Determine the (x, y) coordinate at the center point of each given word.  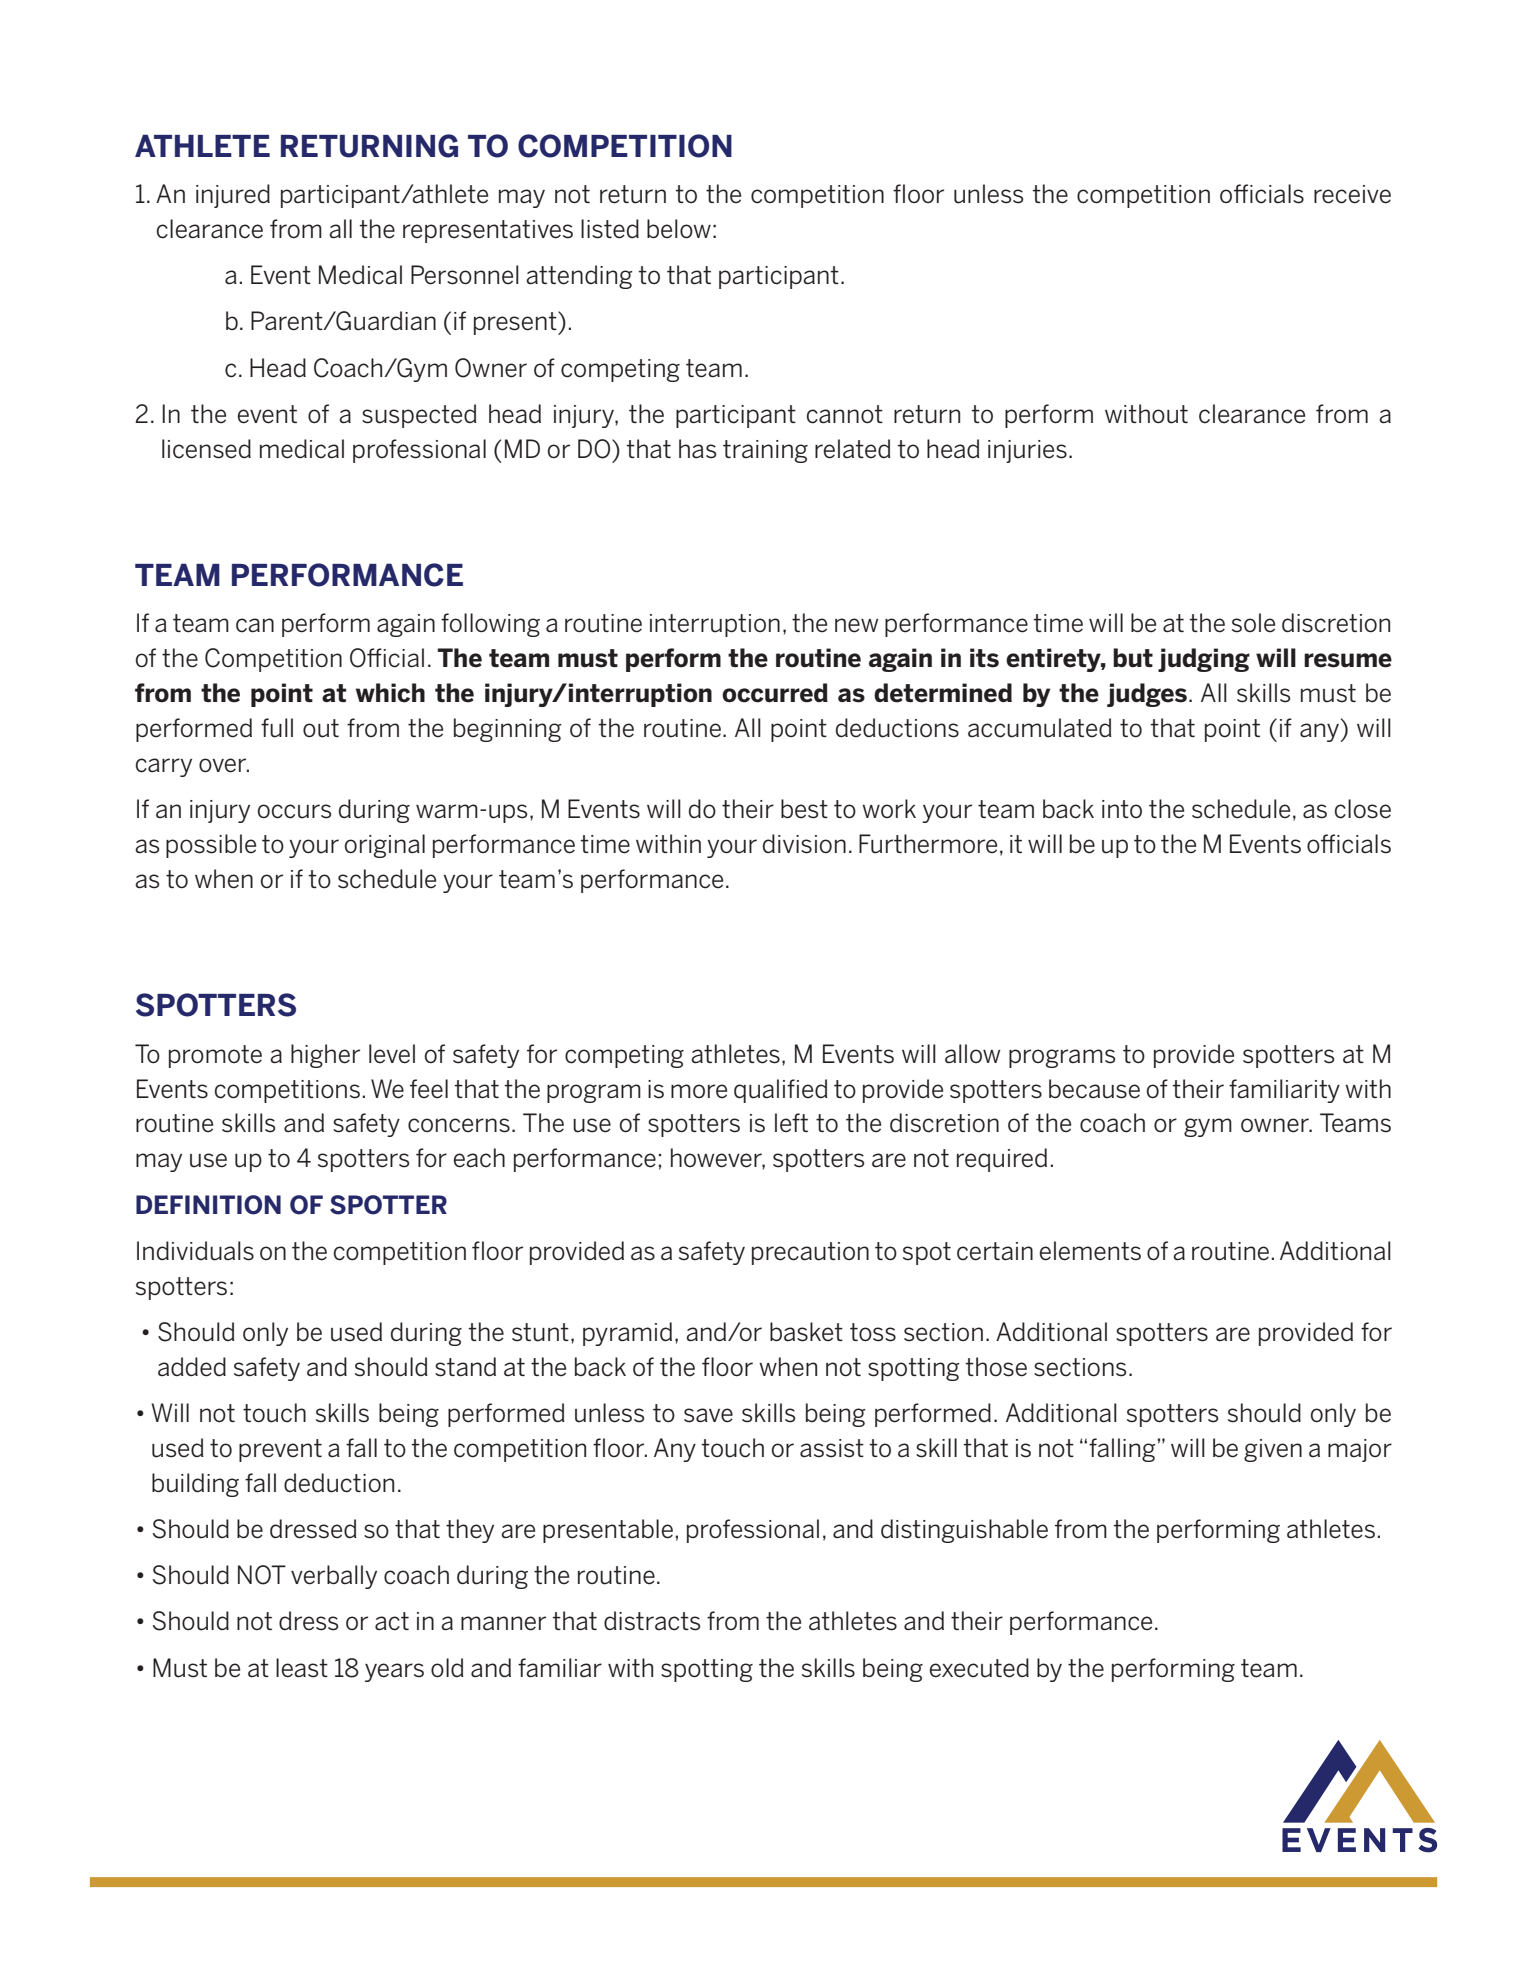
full (277, 728)
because (1094, 1089)
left (791, 1123)
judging (1204, 660)
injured (233, 196)
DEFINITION (208, 1205)
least (302, 1668)
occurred (775, 693)
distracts (652, 1621)
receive (1352, 194)
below (679, 229)
